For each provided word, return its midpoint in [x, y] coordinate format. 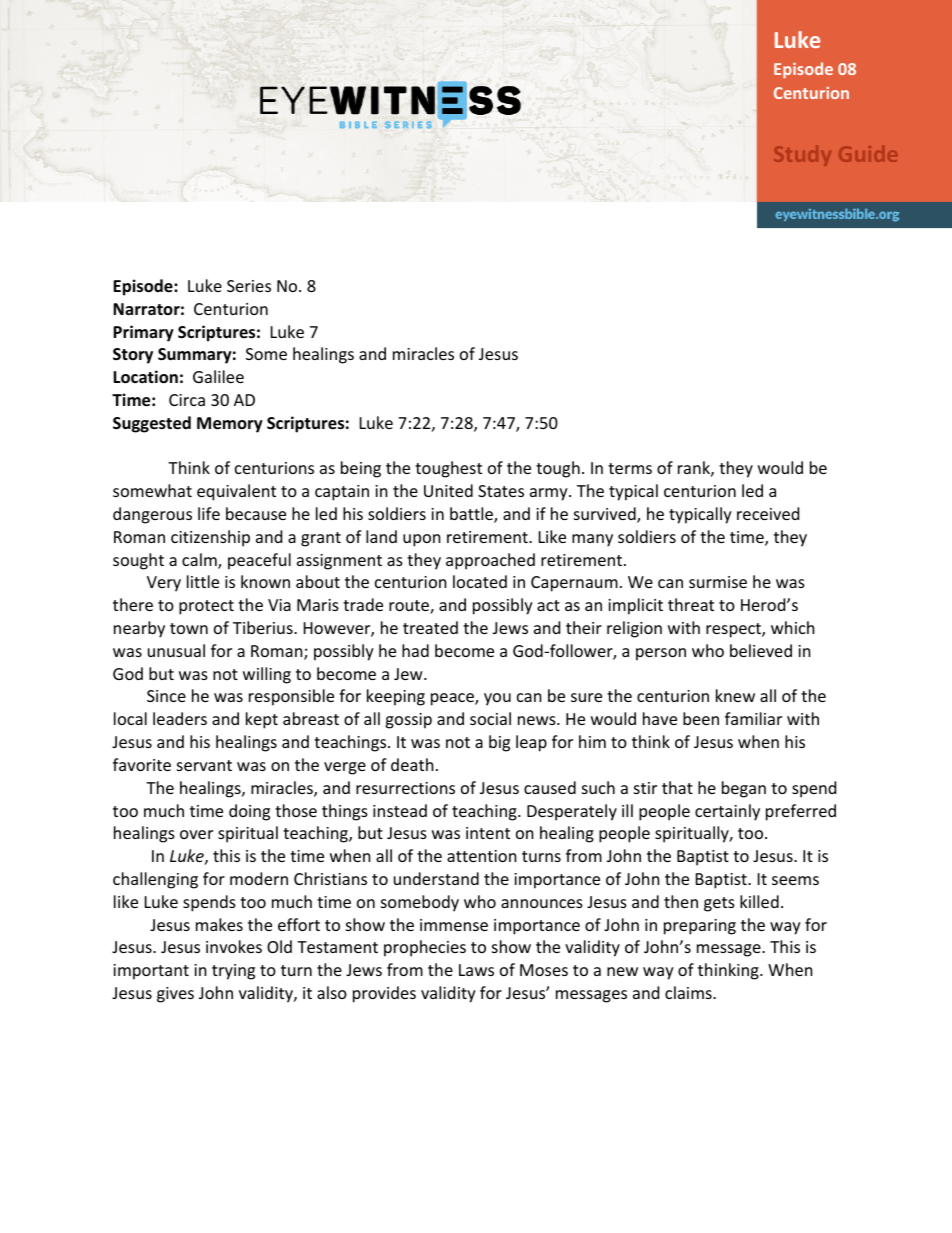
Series [249, 286]
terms [630, 468]
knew [735, 695]
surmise [718, 582]
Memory [230, 425]
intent [488, 833]
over [196, 834]
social [490, 718]
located [480, 581]
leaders [180, 718]
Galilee [218, 376]
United [448, 490]
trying [233, 972]
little [203, 581]
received [768, 513]
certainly [727, 812]
